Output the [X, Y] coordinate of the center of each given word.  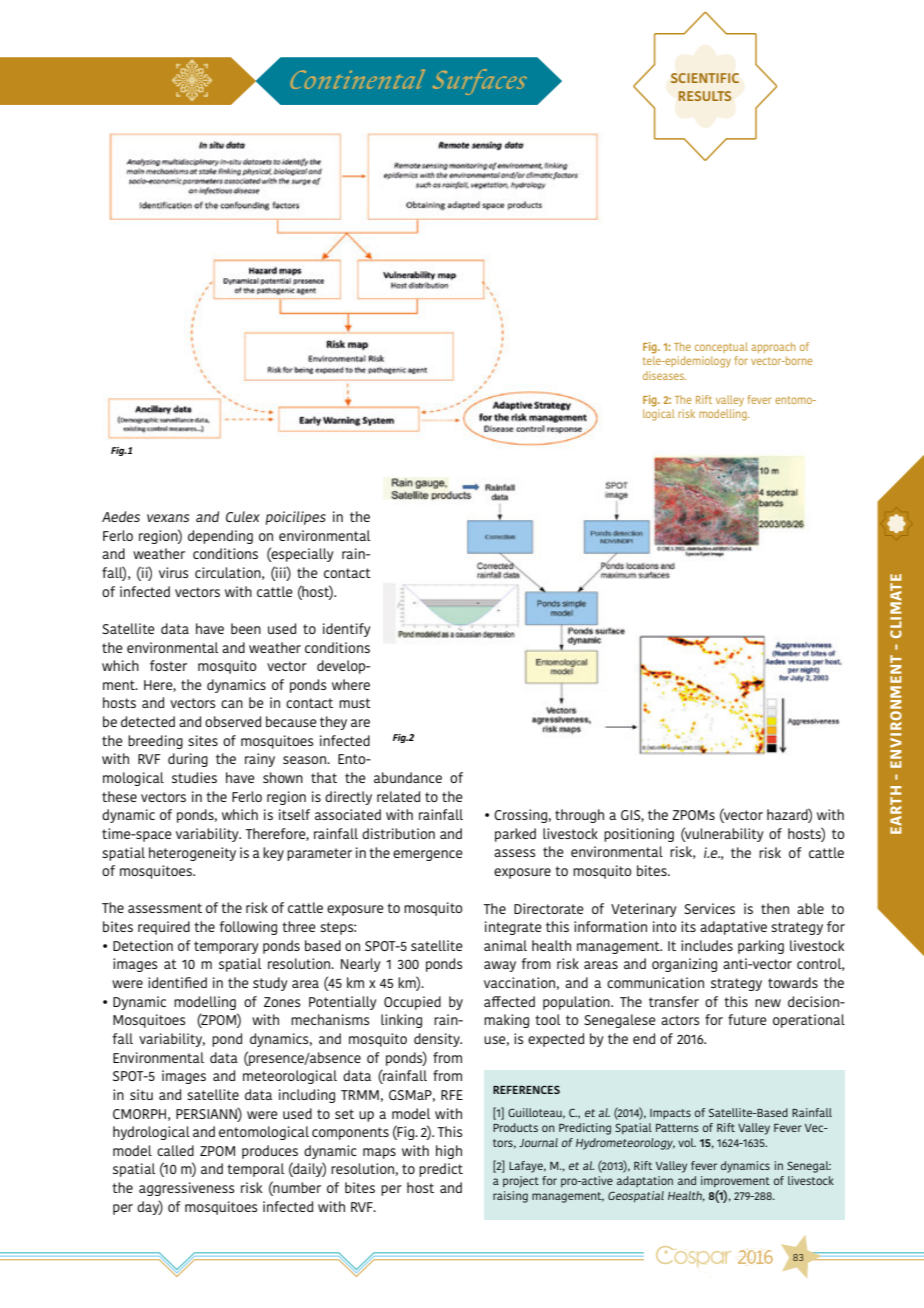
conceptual [721, 347]
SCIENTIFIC [705, 78]
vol [687, 1142]
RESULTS [705, 96]
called [175, 1150]
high [449, 1152]
